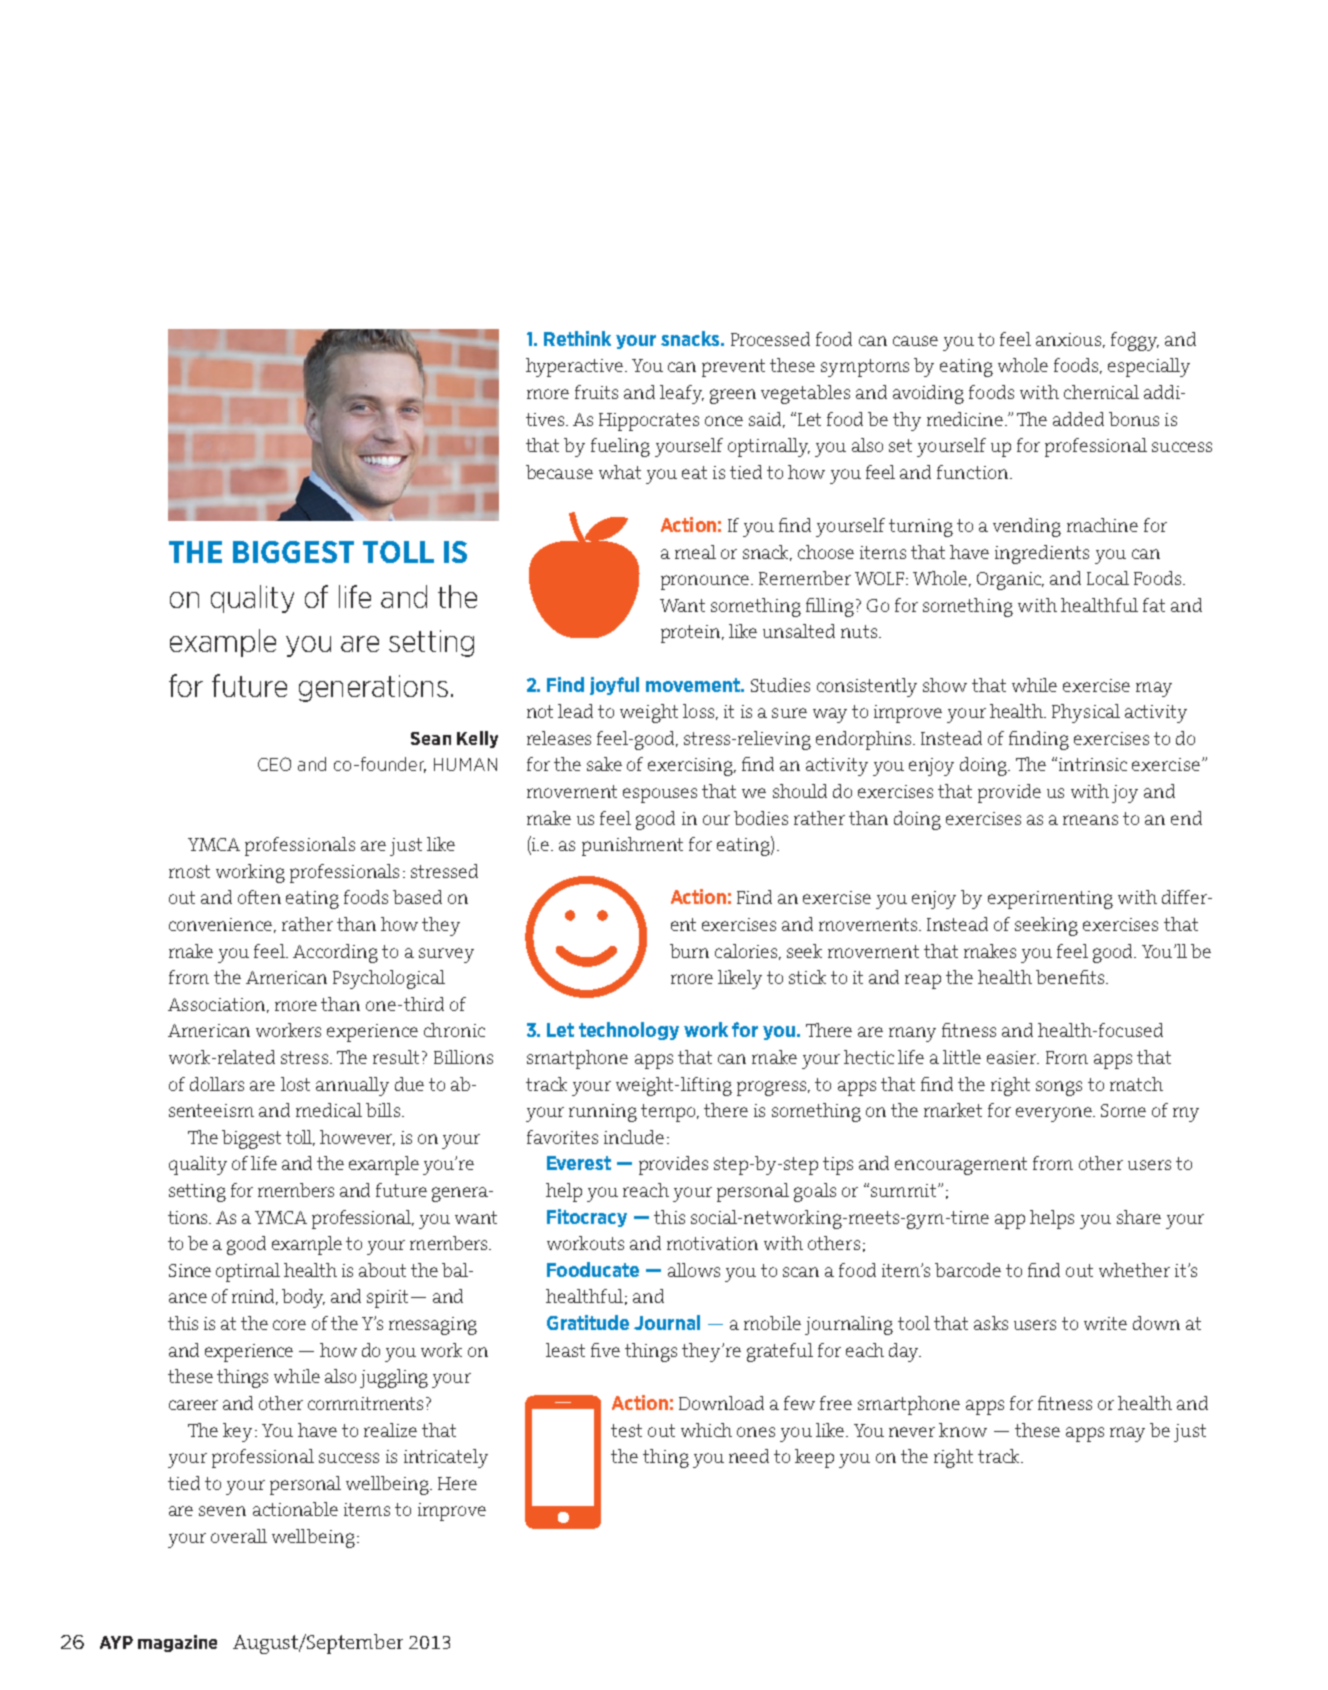 Image resolution: width=1328 pixels, height=1690 pixels. What do you see at coordinates (1071, 977) in the screenshot?
I see `benefits` at bounding box center [1071, 977].
